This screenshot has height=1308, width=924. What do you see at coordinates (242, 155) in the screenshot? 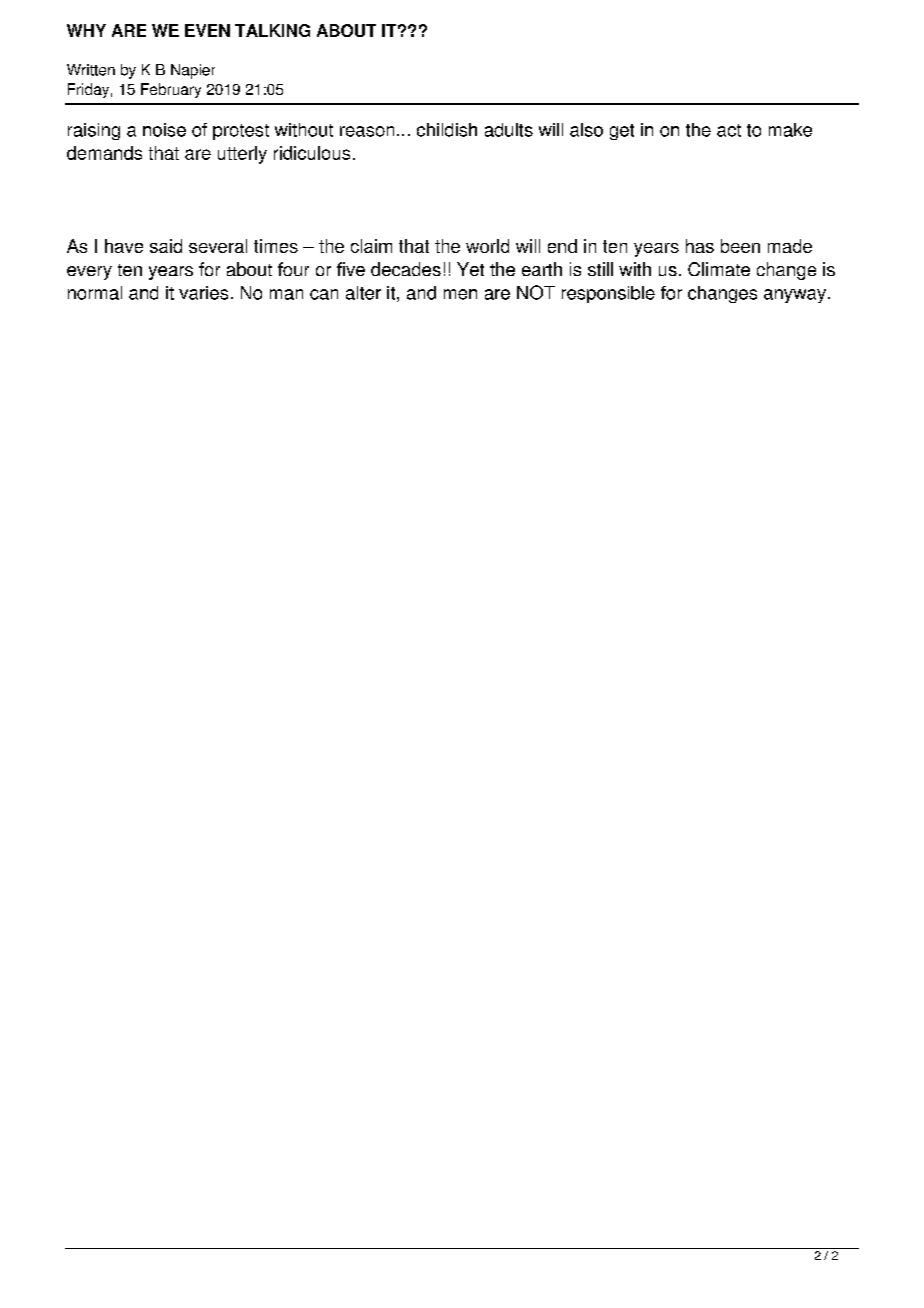
I see `utterly` at bounding box center [242, 155].
